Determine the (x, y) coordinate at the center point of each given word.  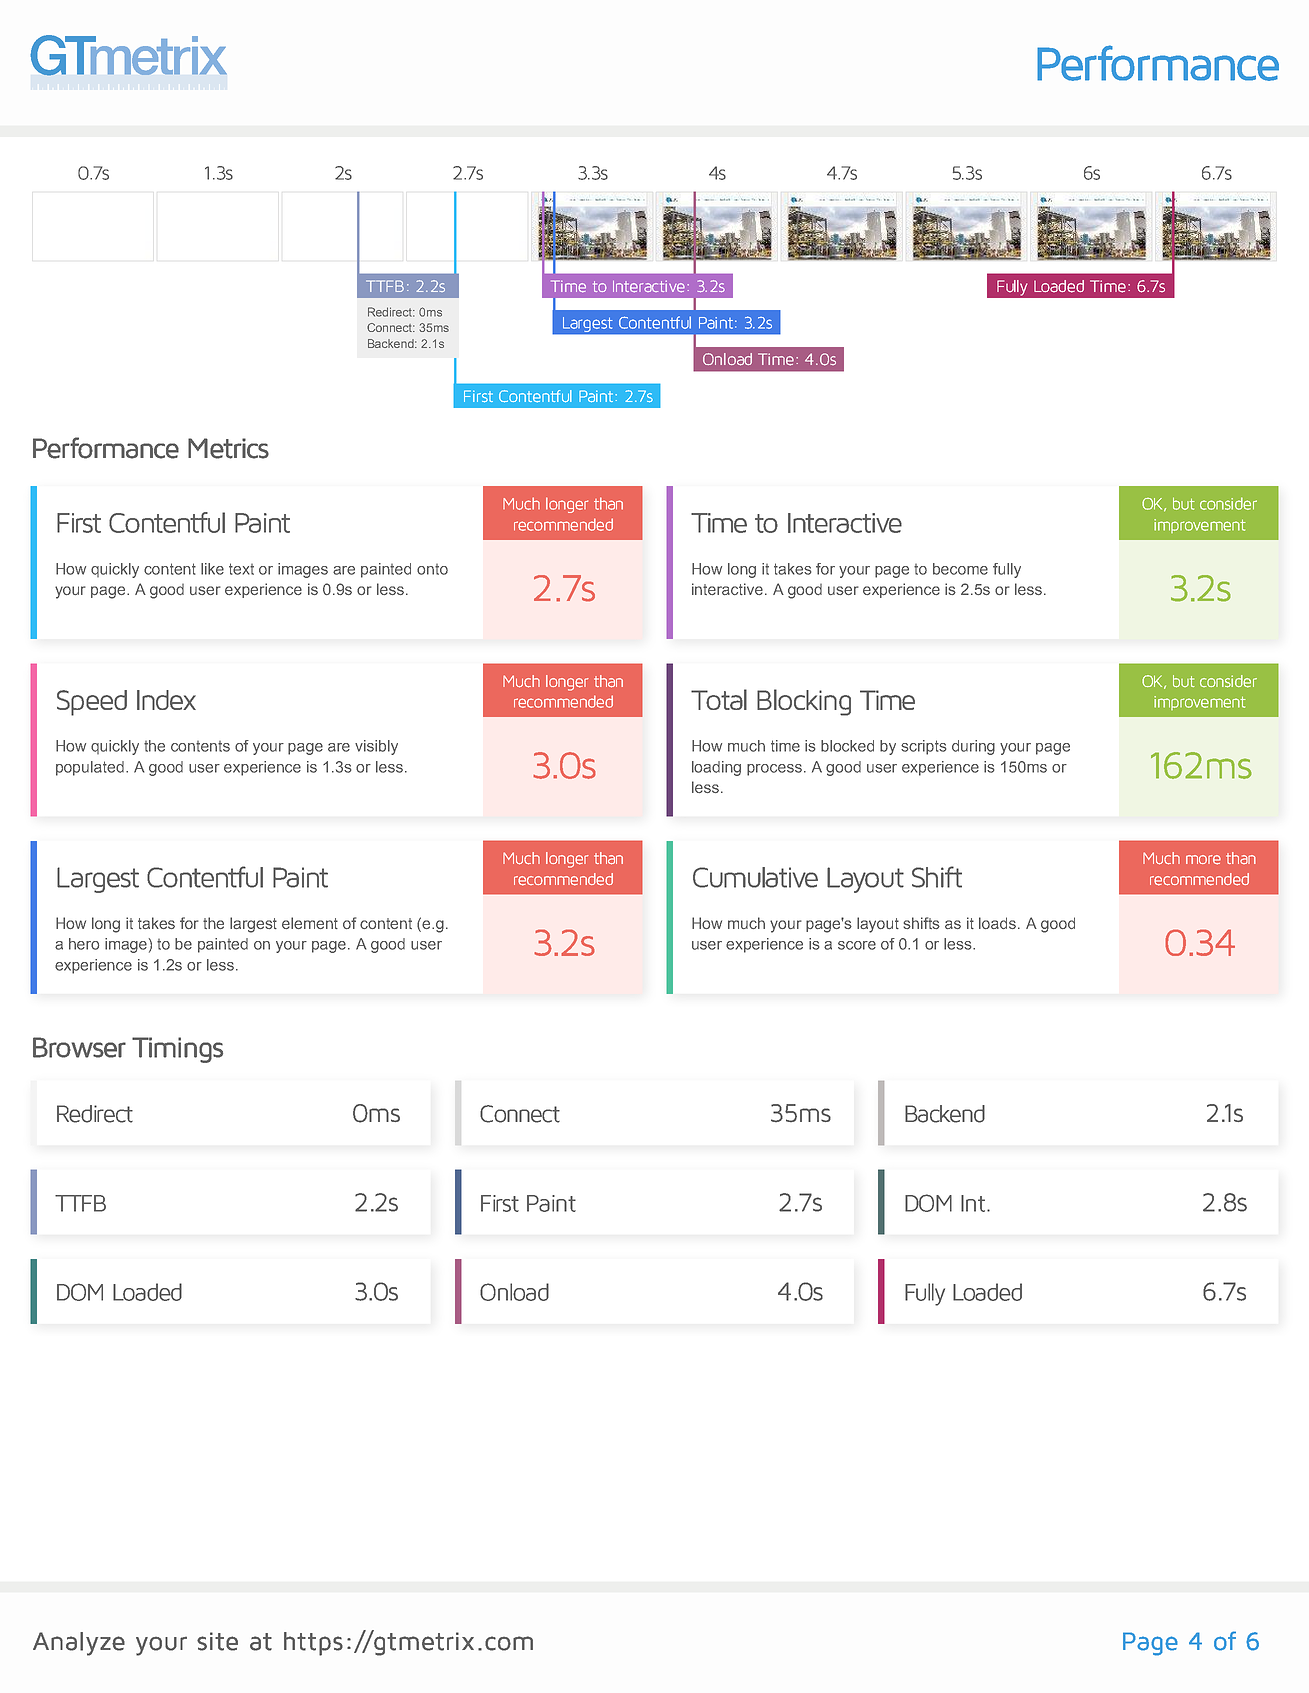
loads (999, 923)
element (310, 923)
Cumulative (755, 877)
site (217, 1641)
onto (432, 569)
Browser (79, 1047)
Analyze (79, 1644)
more (1203, 860)
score (857, 945)
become (960, 569)
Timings (177, 1050)
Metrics (228, 448)
